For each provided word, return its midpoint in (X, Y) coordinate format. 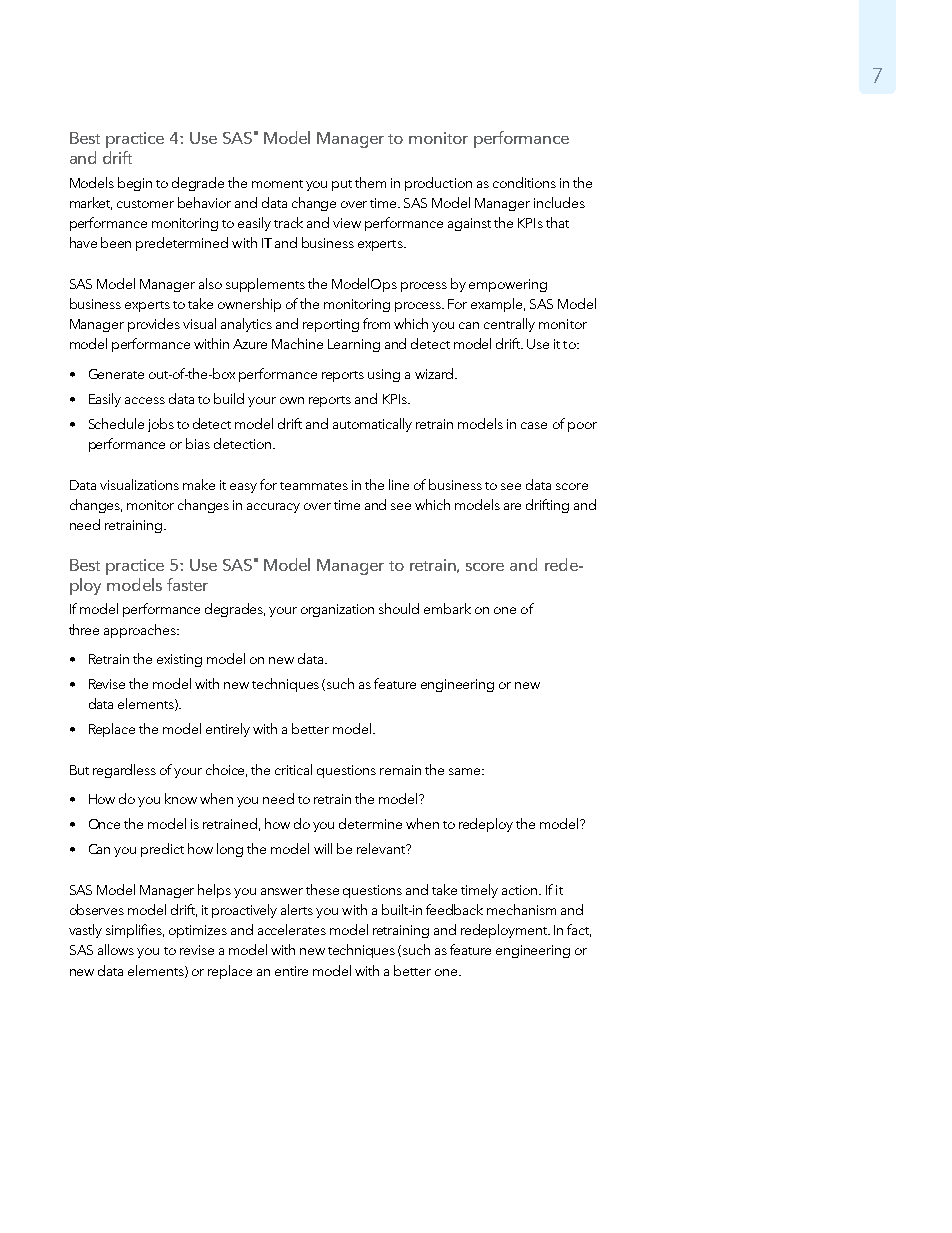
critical (293, 769)
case (534, 425)
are (512, 506)
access (145, 400)
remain (400, 770)
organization (337, 610)
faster (187, 584)
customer (145, 204)
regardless (124, 771)
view (347, 223)
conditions (524, 182)
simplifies (135, 931)
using (384, 375)
